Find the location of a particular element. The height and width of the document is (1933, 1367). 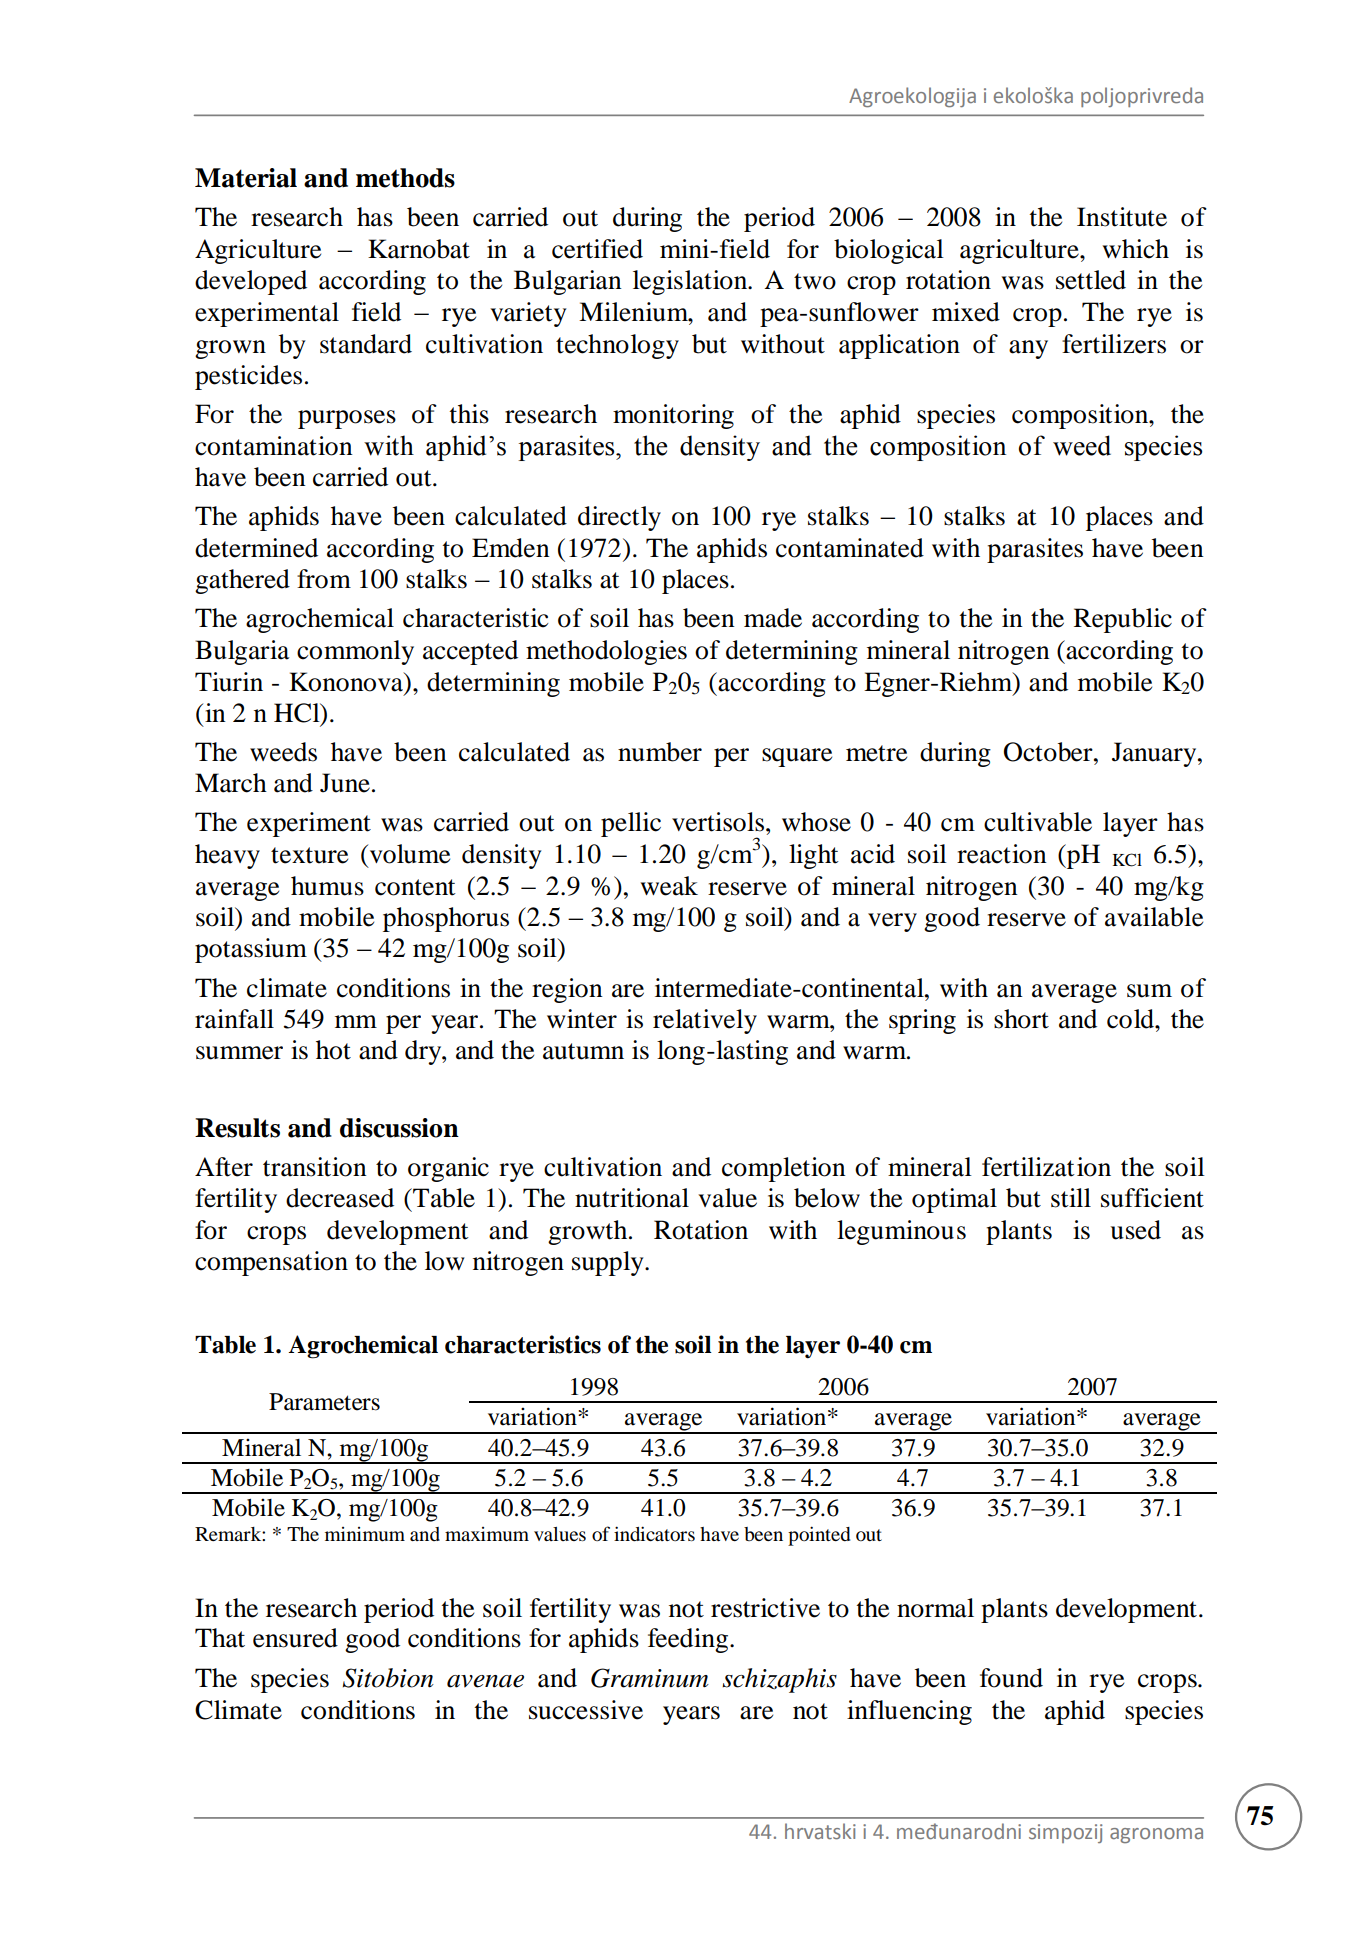

legislation is located at coordinates (691, 282).
